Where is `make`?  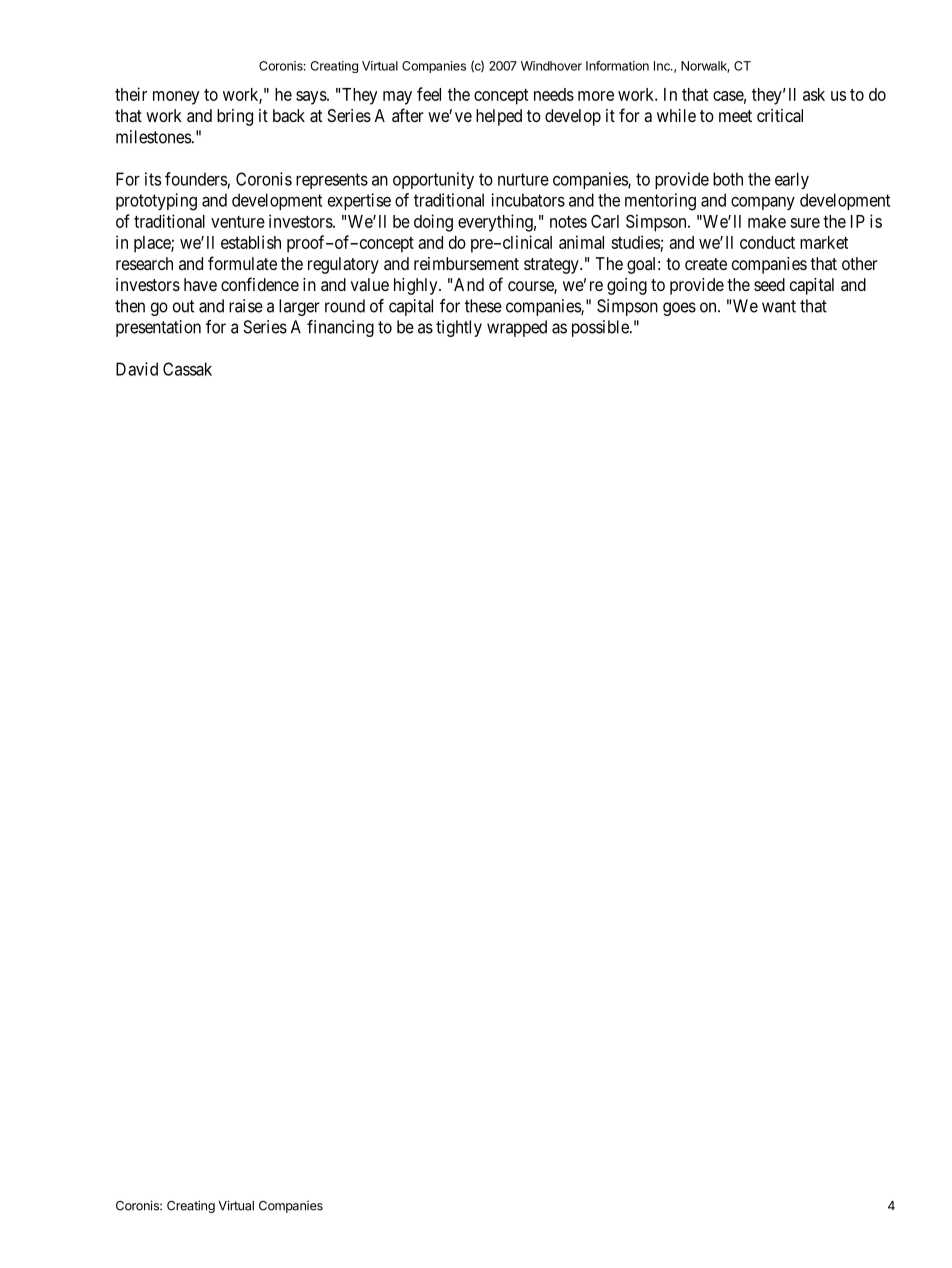
make is located at coordinates (767, 221).
